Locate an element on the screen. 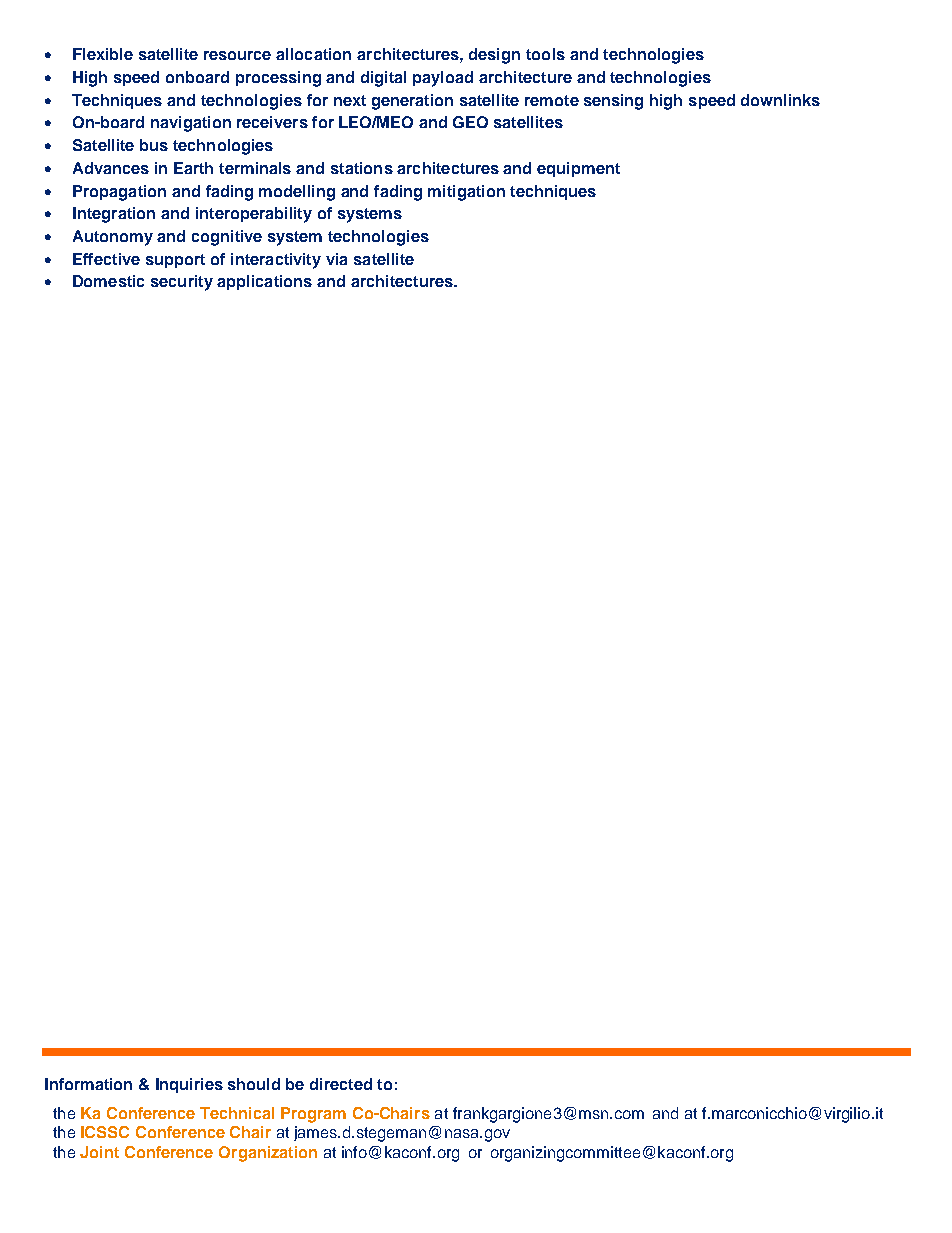 This screenshot has width=952, height=1233. next is located at coordinates (350, 100).
